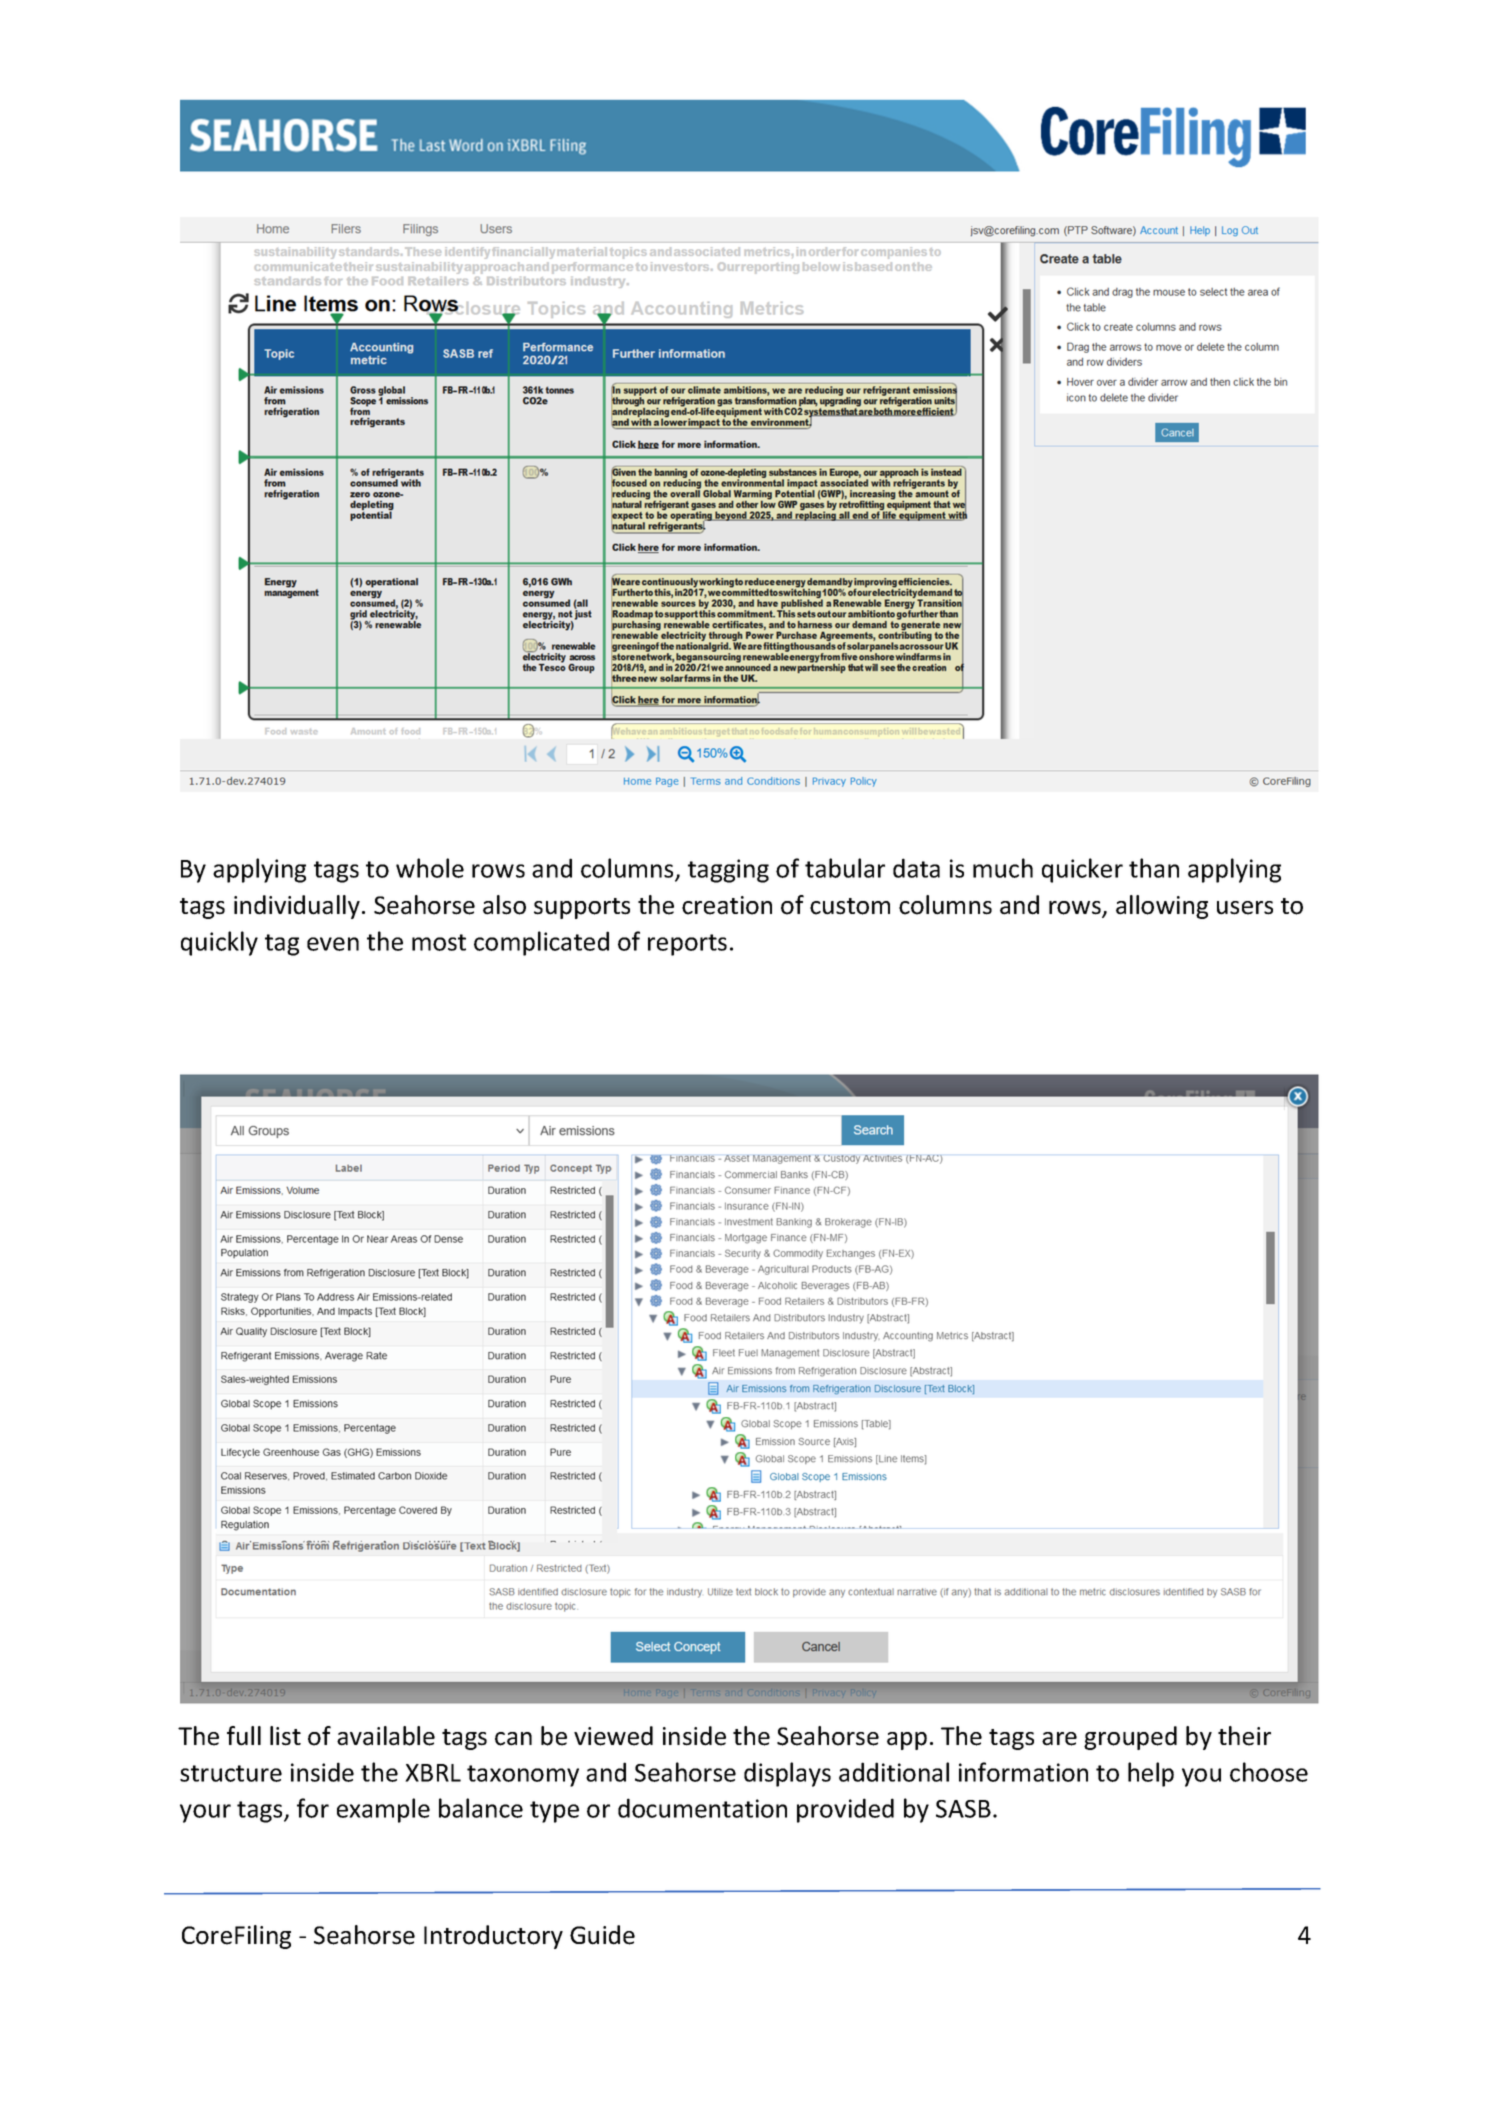 This image has height=2109, width=1492. I want to click on creation, so click(727, 905).
